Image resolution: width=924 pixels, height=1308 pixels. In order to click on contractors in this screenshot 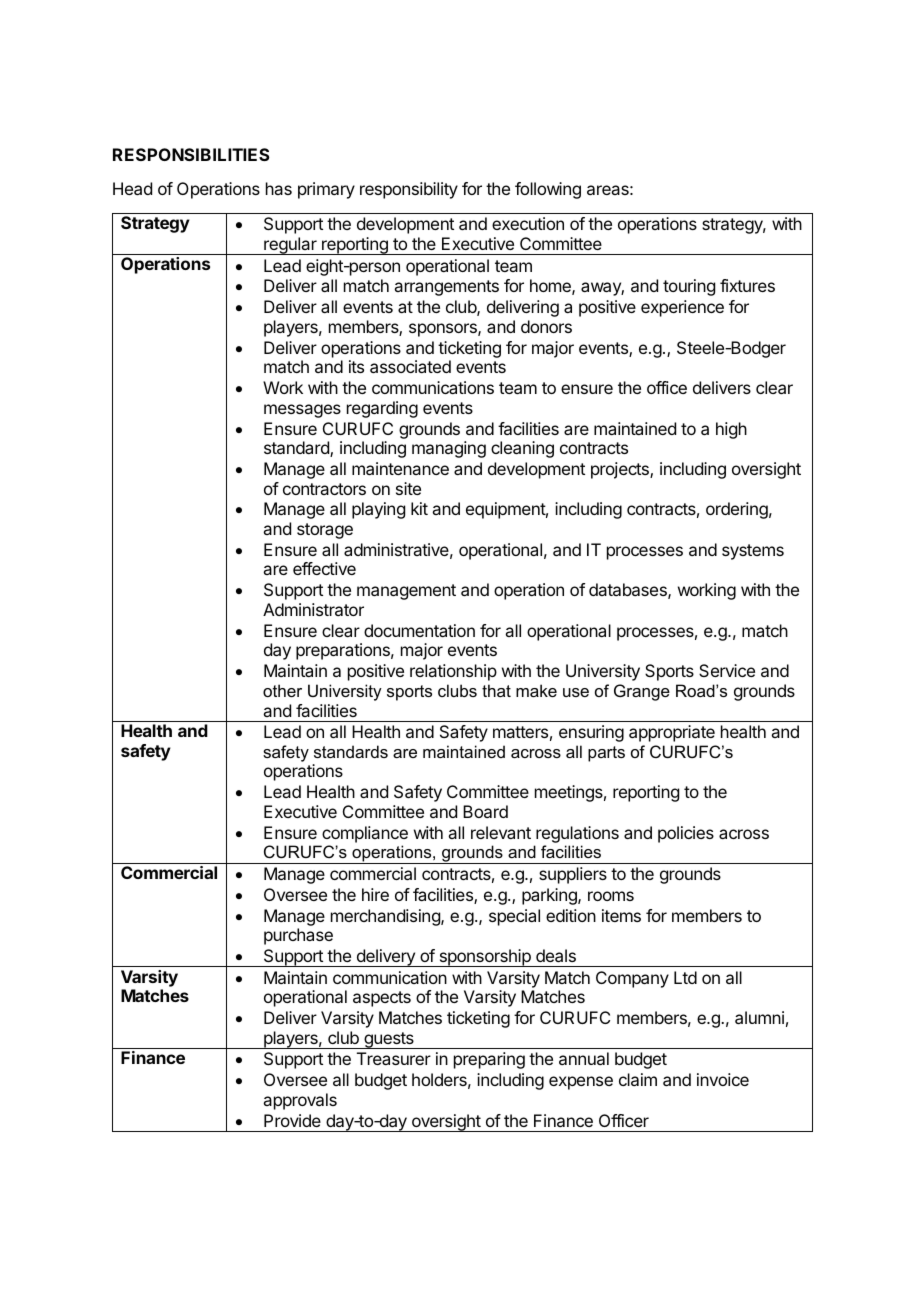, I will do `click(324, 489)`.
